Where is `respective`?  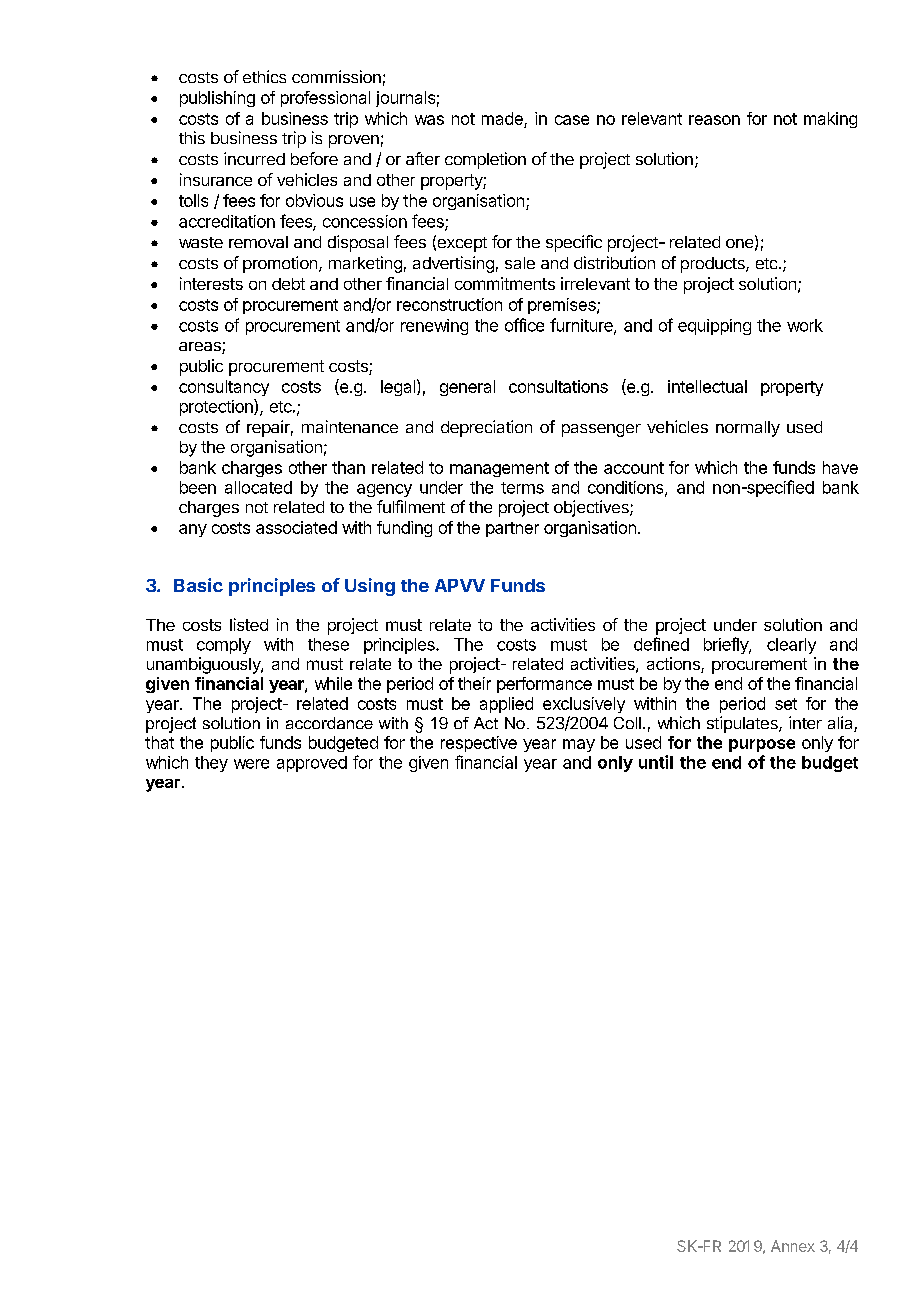
respective is located at coordinates (479, 744).
